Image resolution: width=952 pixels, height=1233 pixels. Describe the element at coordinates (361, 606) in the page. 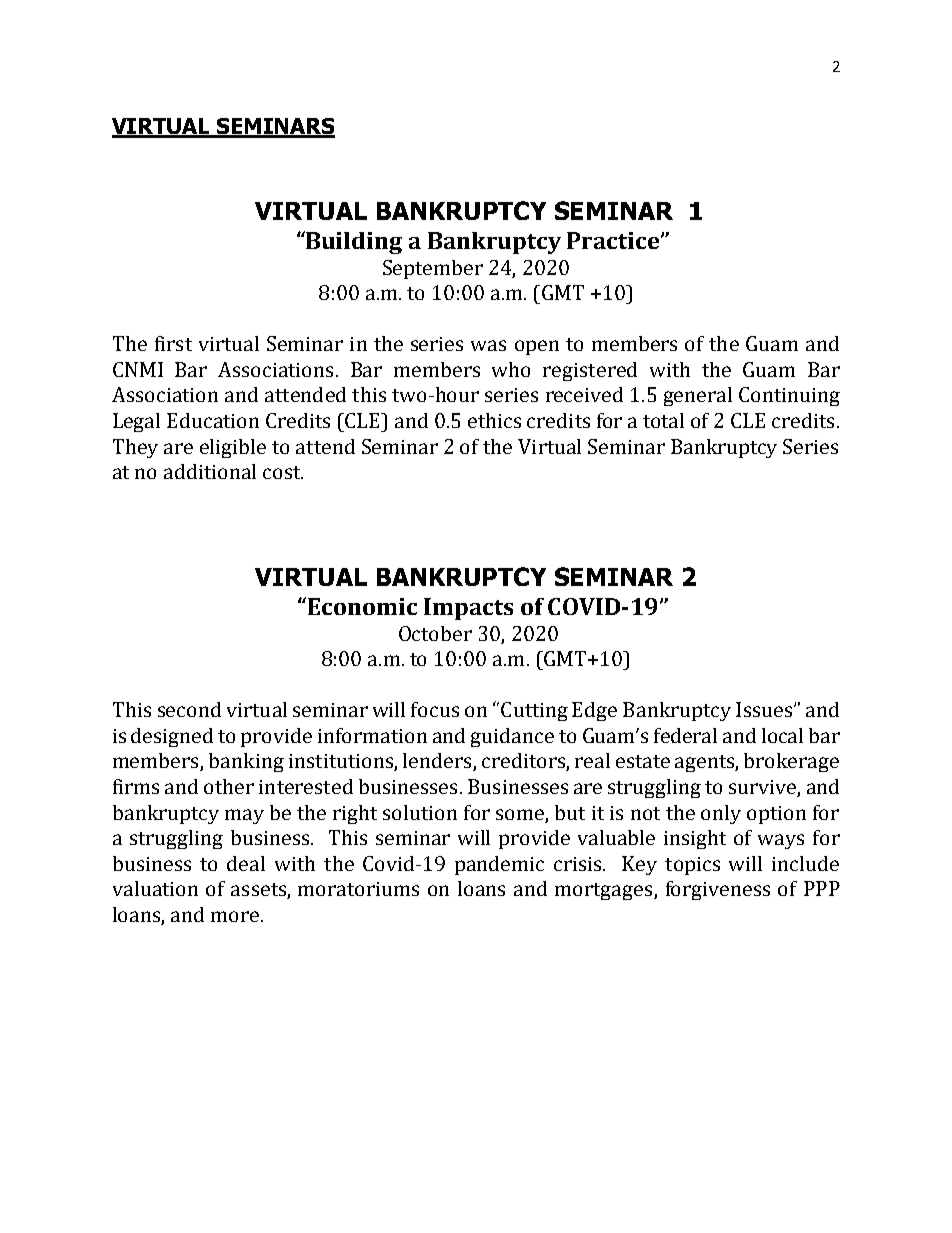

I see `Economic` at that location.
